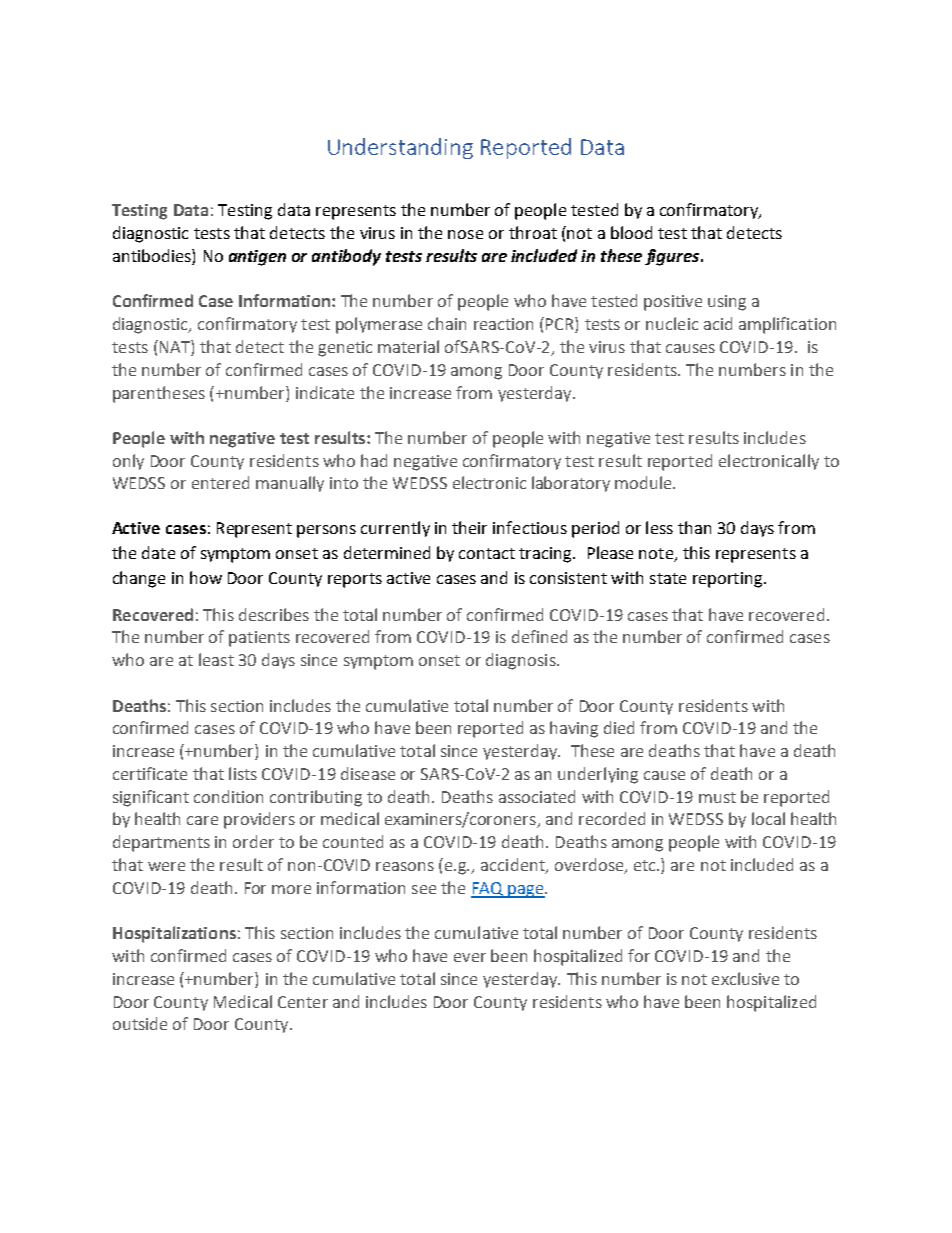  What do you see at coordinates (718, 323) in the image?
I see `acid` at bounding box center [718, 323].
